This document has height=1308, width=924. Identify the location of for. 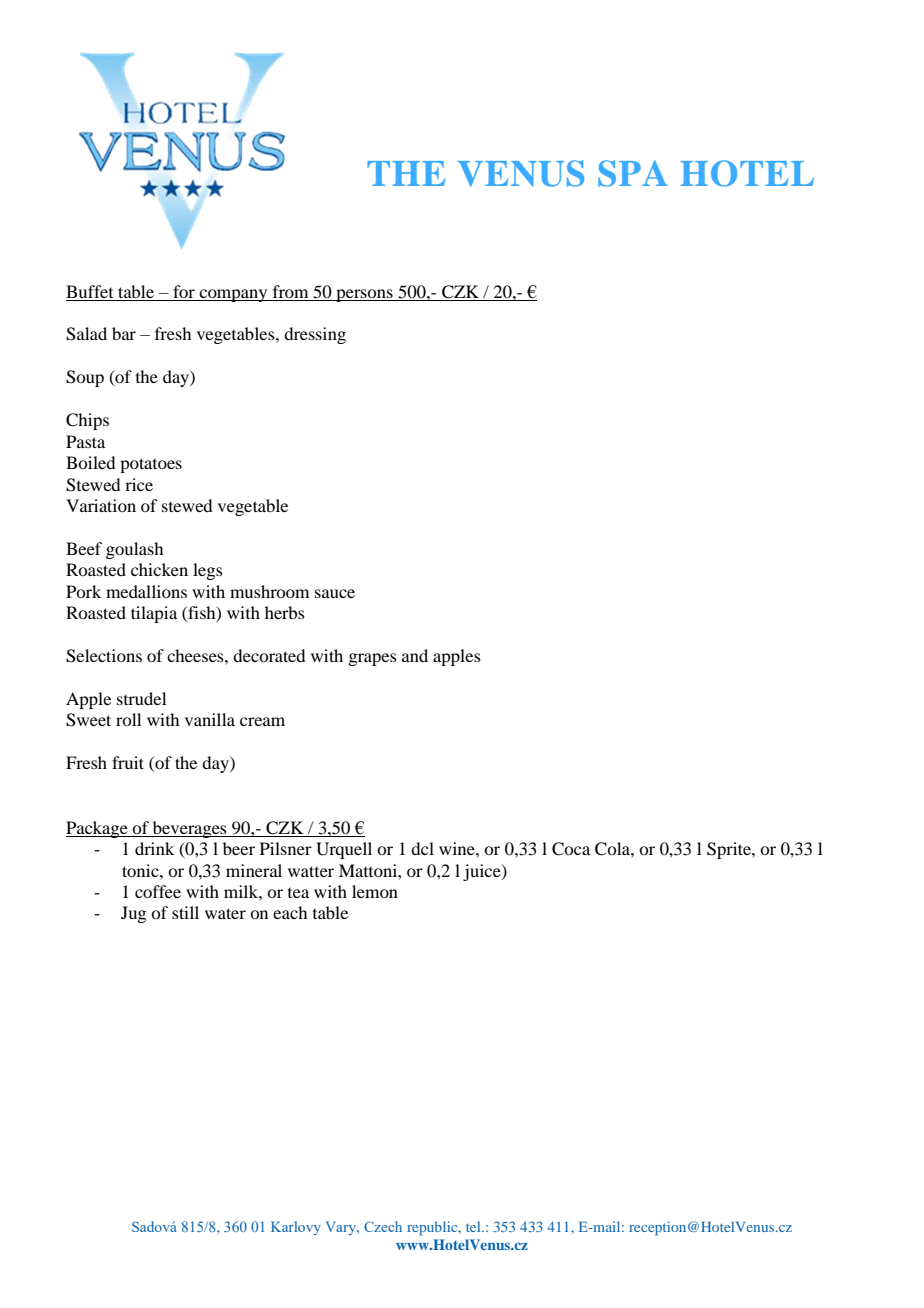
(184, 291).
